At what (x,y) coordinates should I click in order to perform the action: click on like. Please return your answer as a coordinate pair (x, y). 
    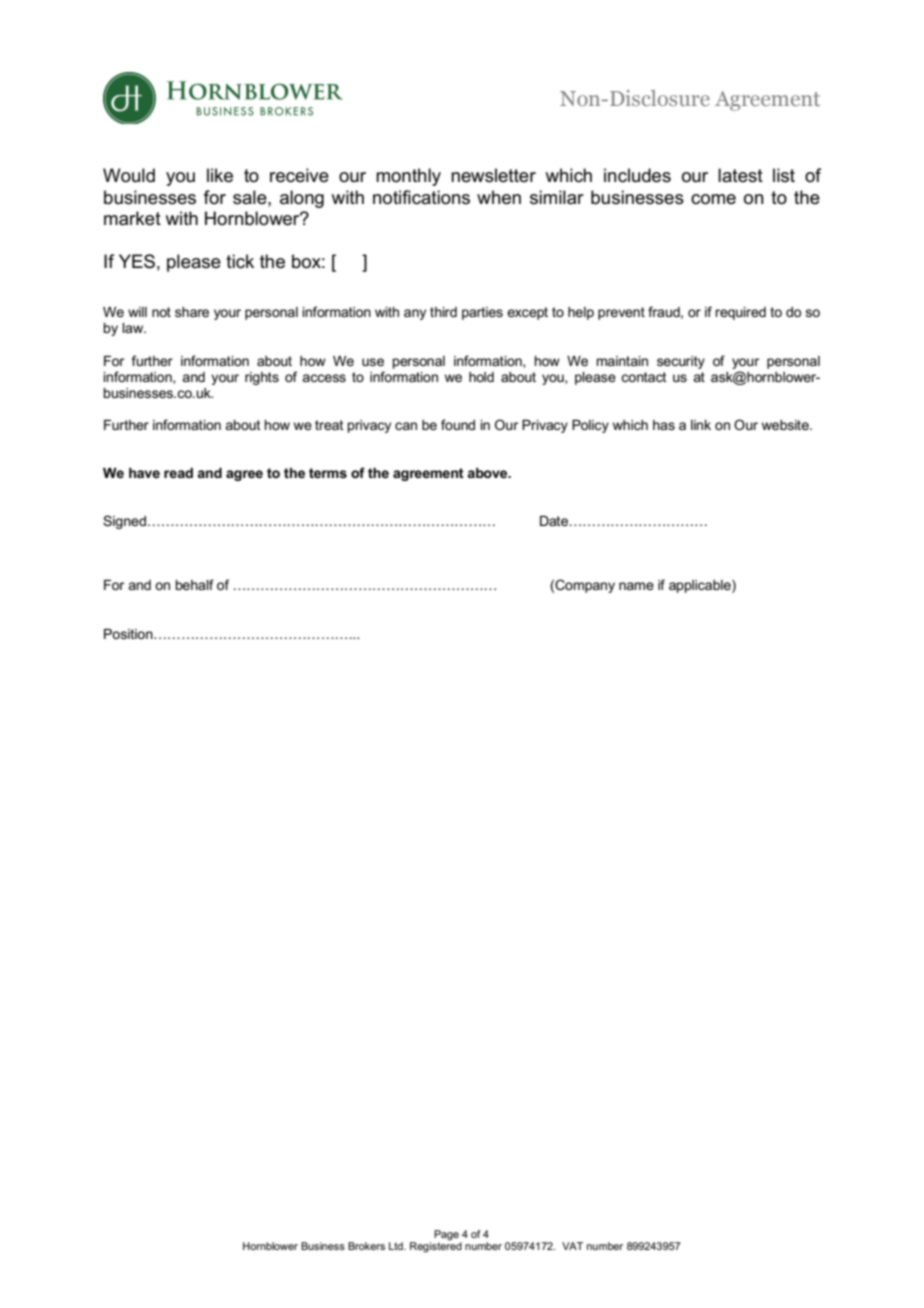
    Looking at the image, I should click on (220, 175).
